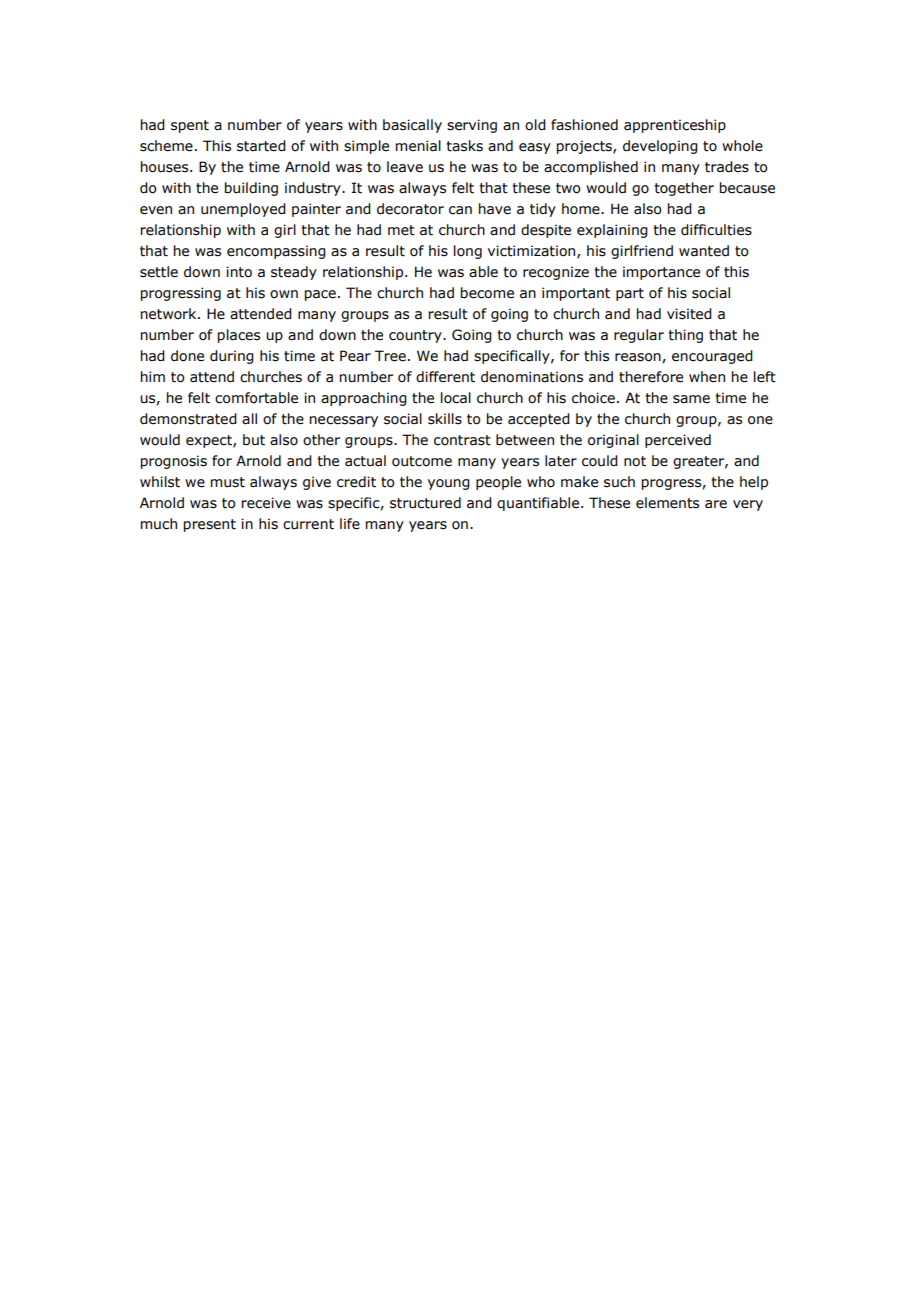 This screenshot has height=1308, width=924. I want to click on tasks, so click(464, 146).
